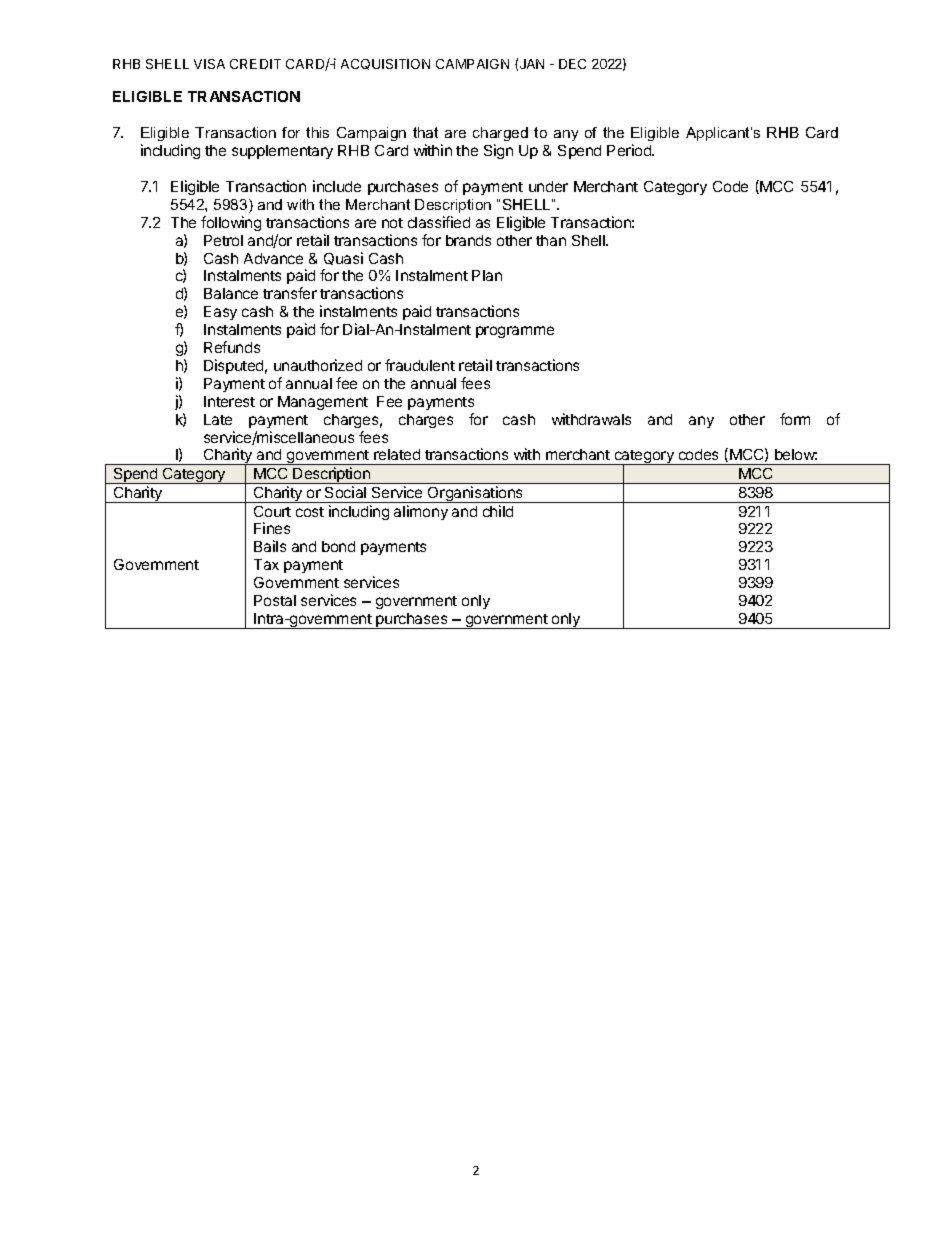  Describe the element at coordinates (275, 600) in the screenshot. I see `Postal` at that location.
